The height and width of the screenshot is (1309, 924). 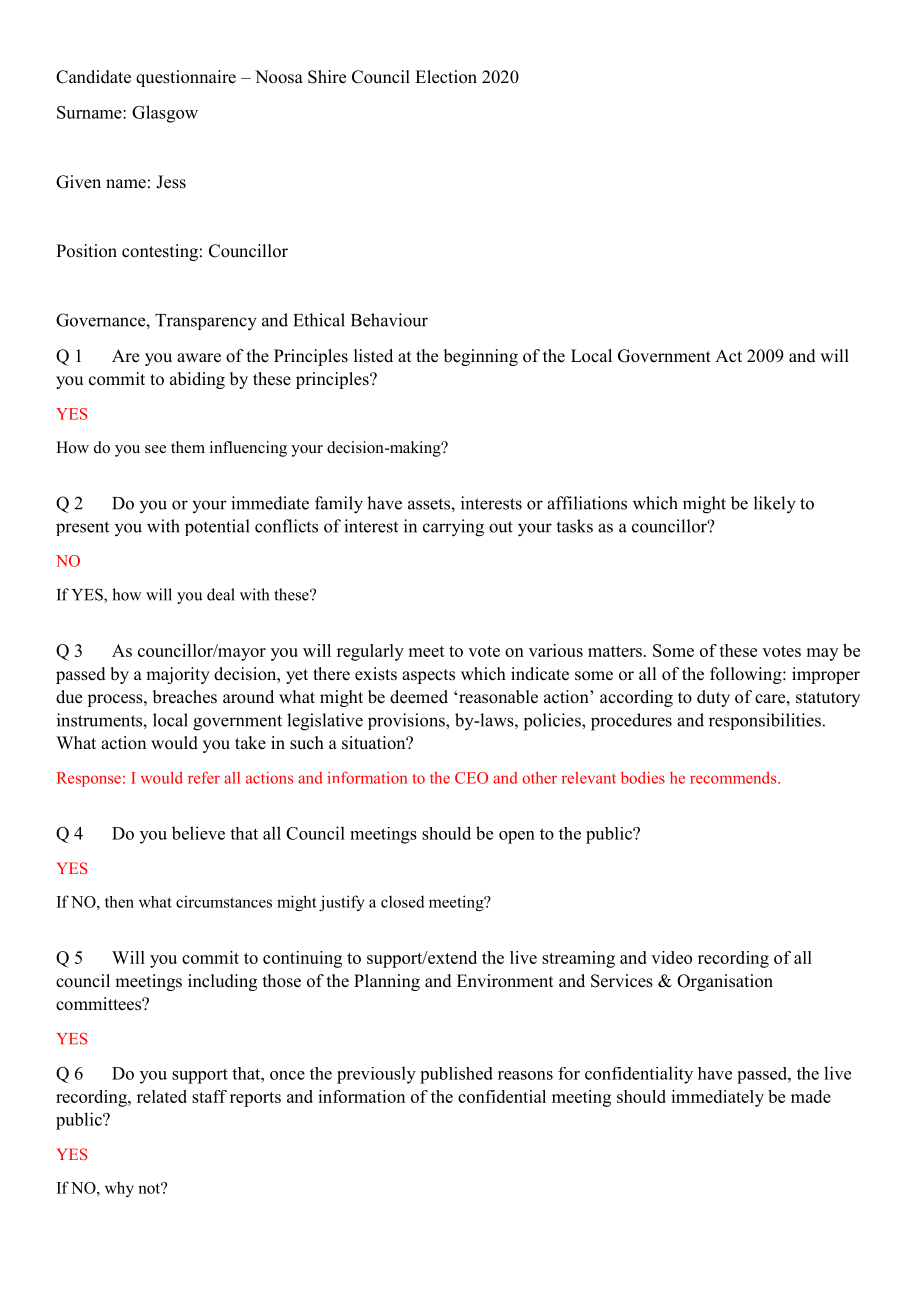 I want to click on Environment, so click(x=505, y=981).
